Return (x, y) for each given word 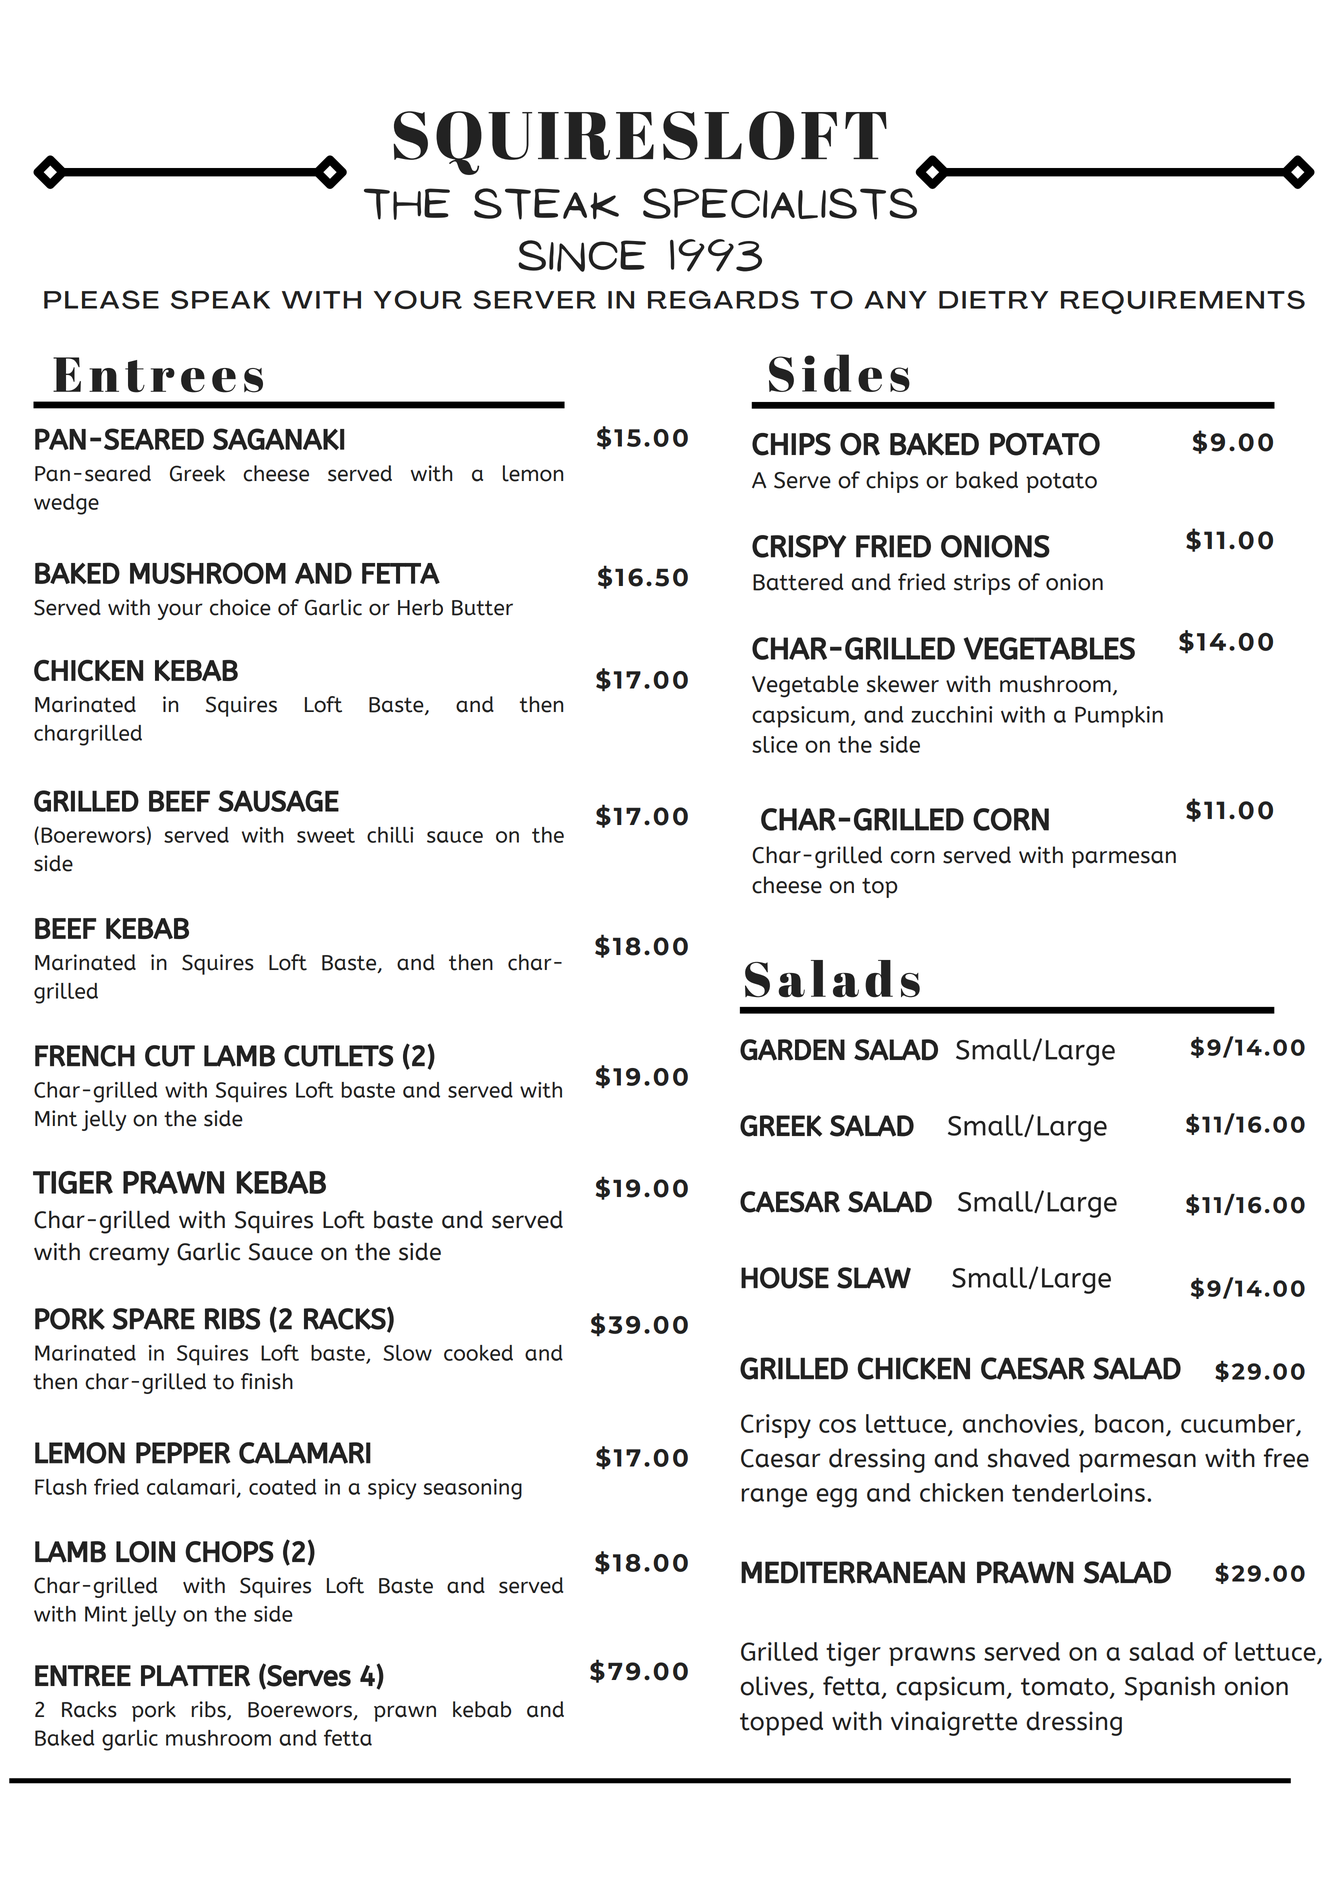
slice (775, 744)
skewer (903, 684)
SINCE (582, 256)
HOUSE (785, 1278)
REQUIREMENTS (1183, 302)
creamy (129, 1256)
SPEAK (220, 299)
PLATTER (195, 1676)
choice (240, 607)
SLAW (874, 1278)
